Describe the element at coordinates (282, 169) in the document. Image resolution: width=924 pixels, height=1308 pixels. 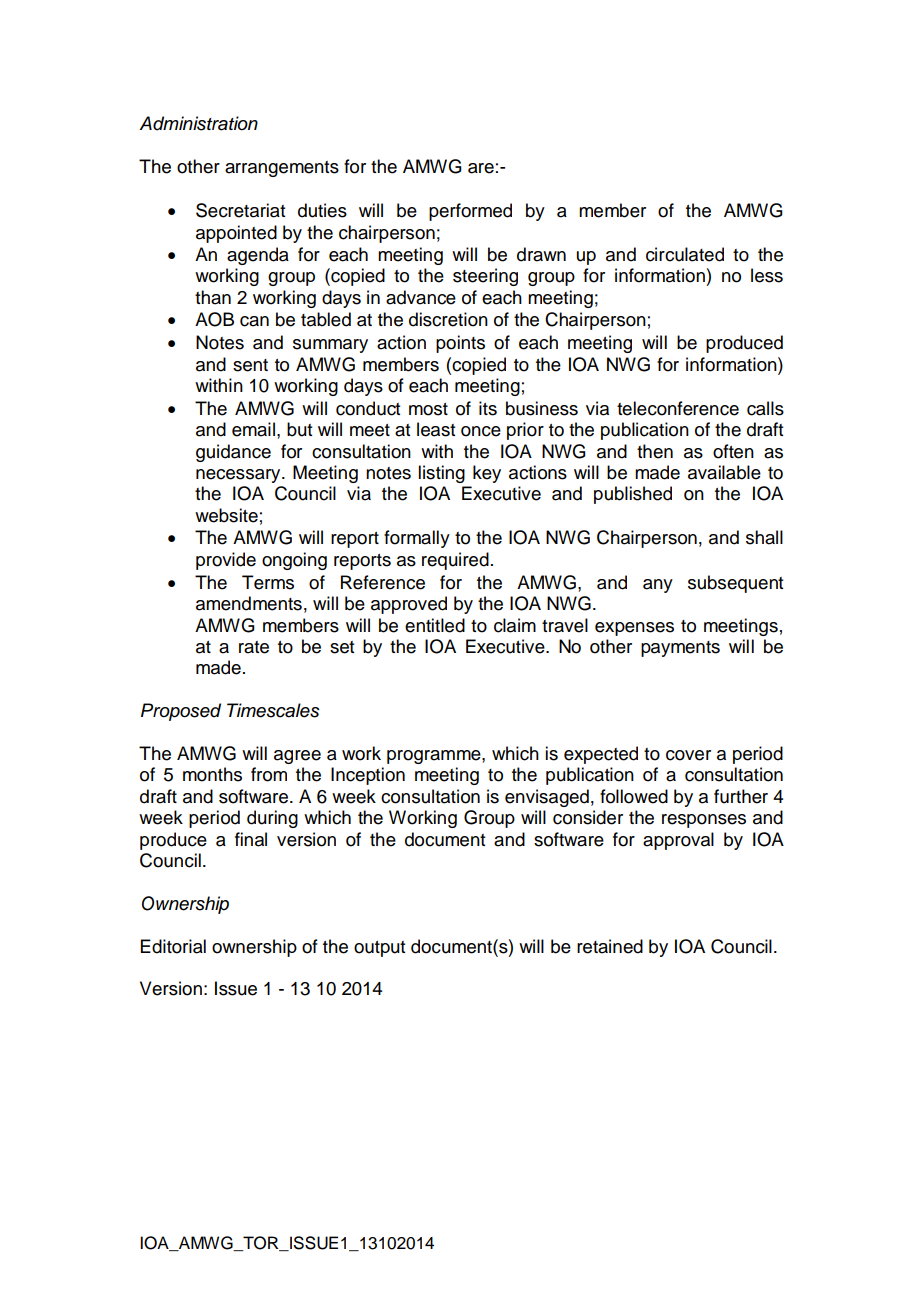
I see `arrangements` at that location.
